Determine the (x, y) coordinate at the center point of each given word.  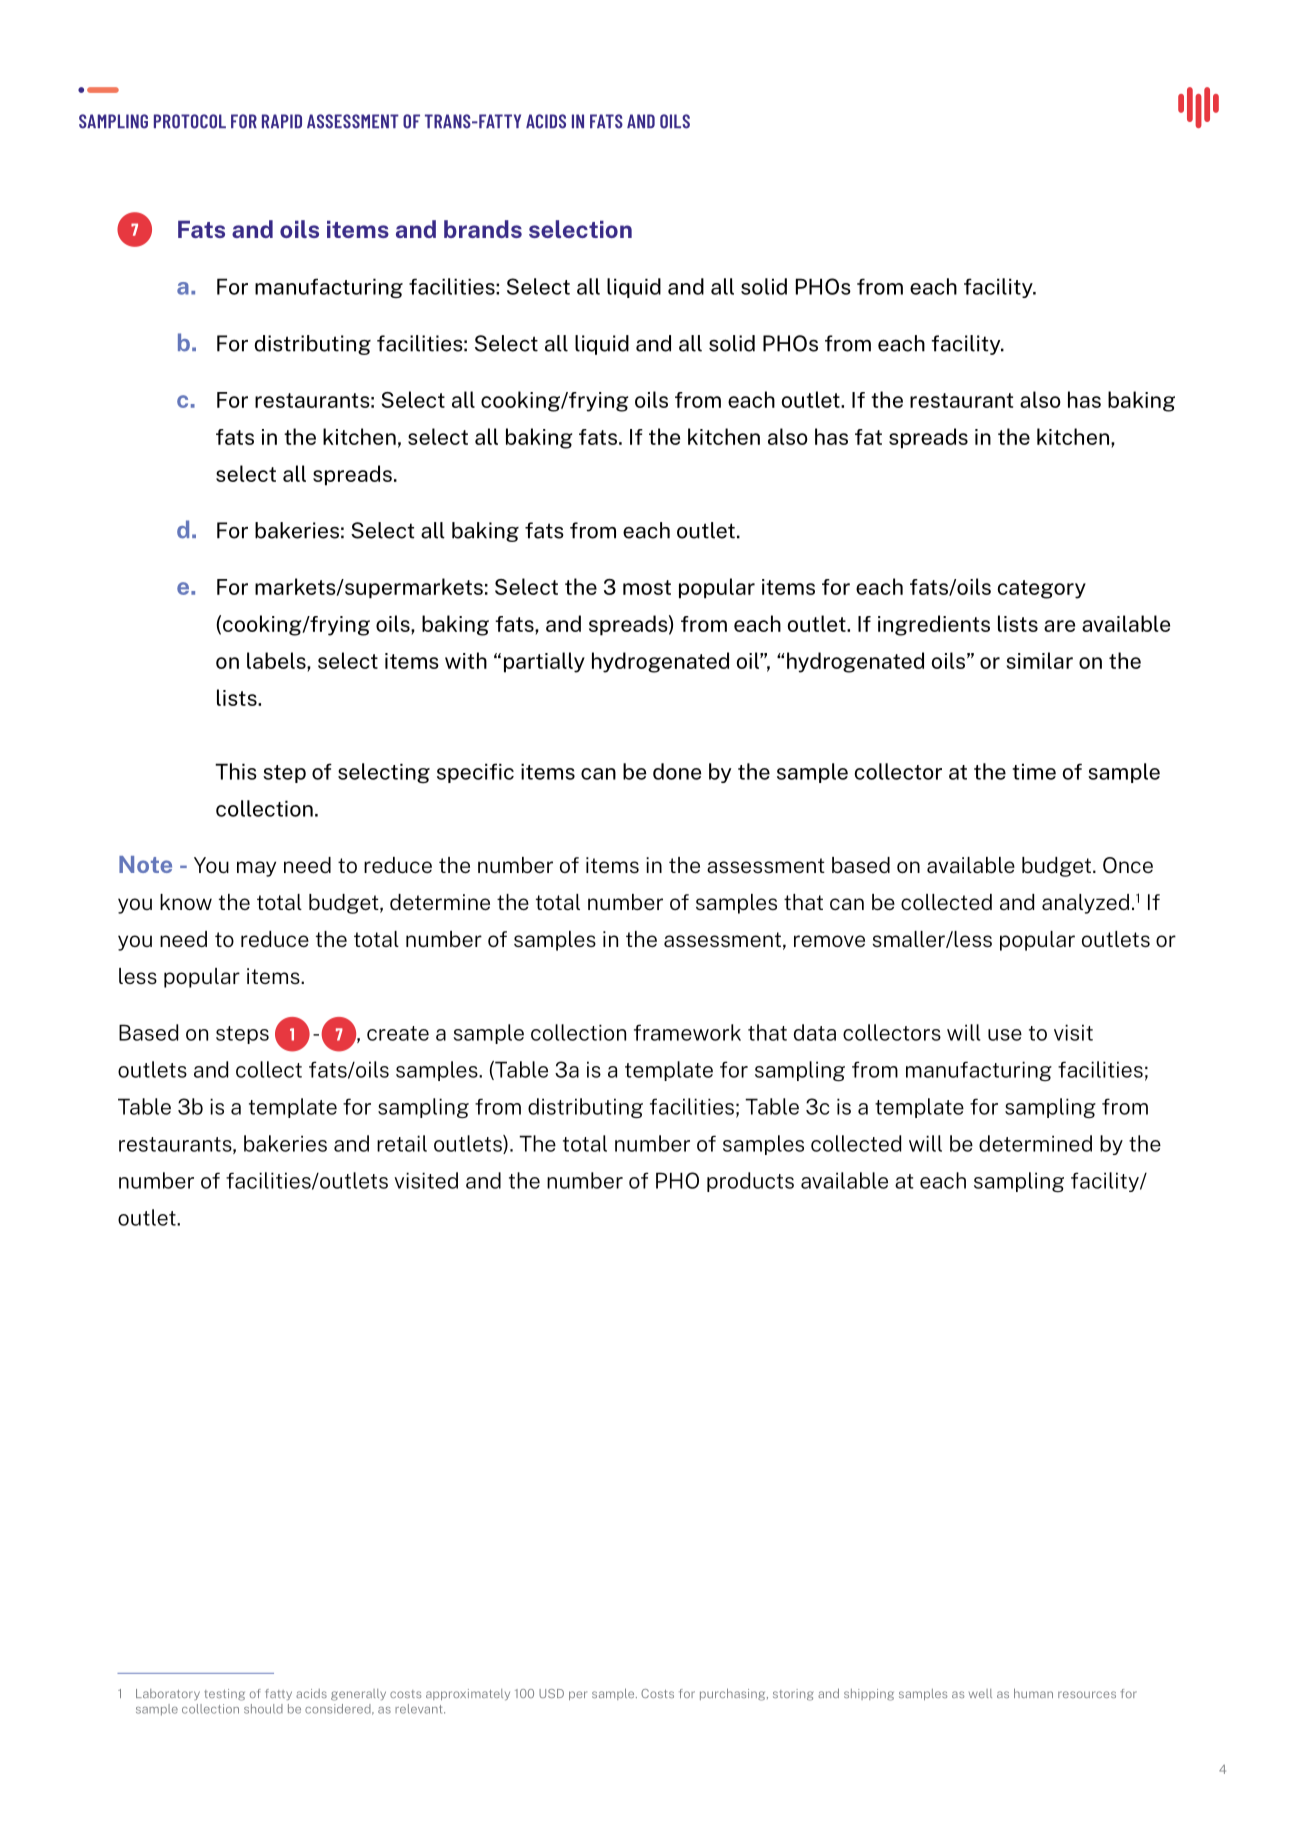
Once (1128, 865)
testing (224, 1695)
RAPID (282, 121)
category (1042, 589)
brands (483, 229)
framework (687, 1032)
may (256, 869)
